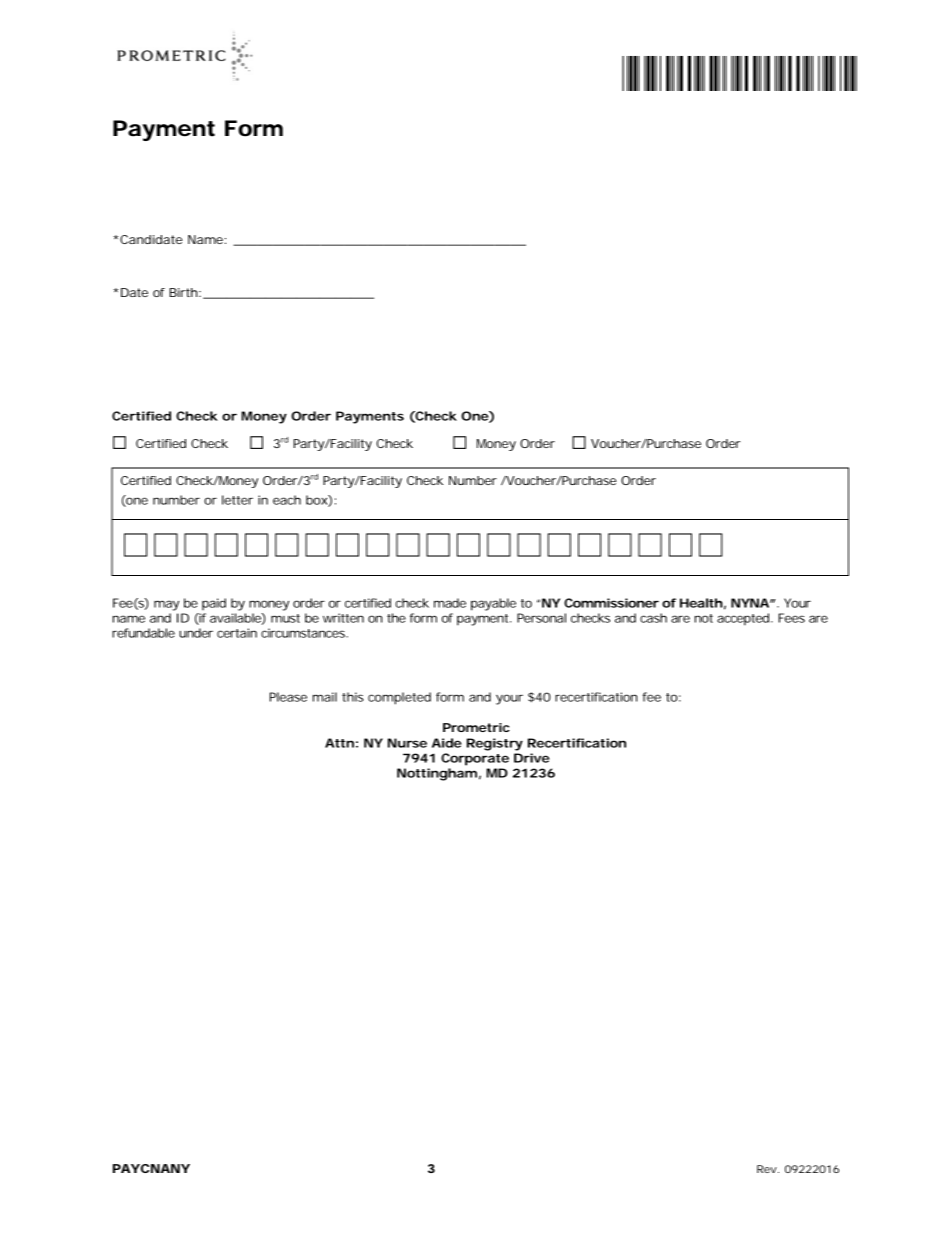  Describe the element at coordinates (407, 743) in the document. I see `Nurse` at that location.
